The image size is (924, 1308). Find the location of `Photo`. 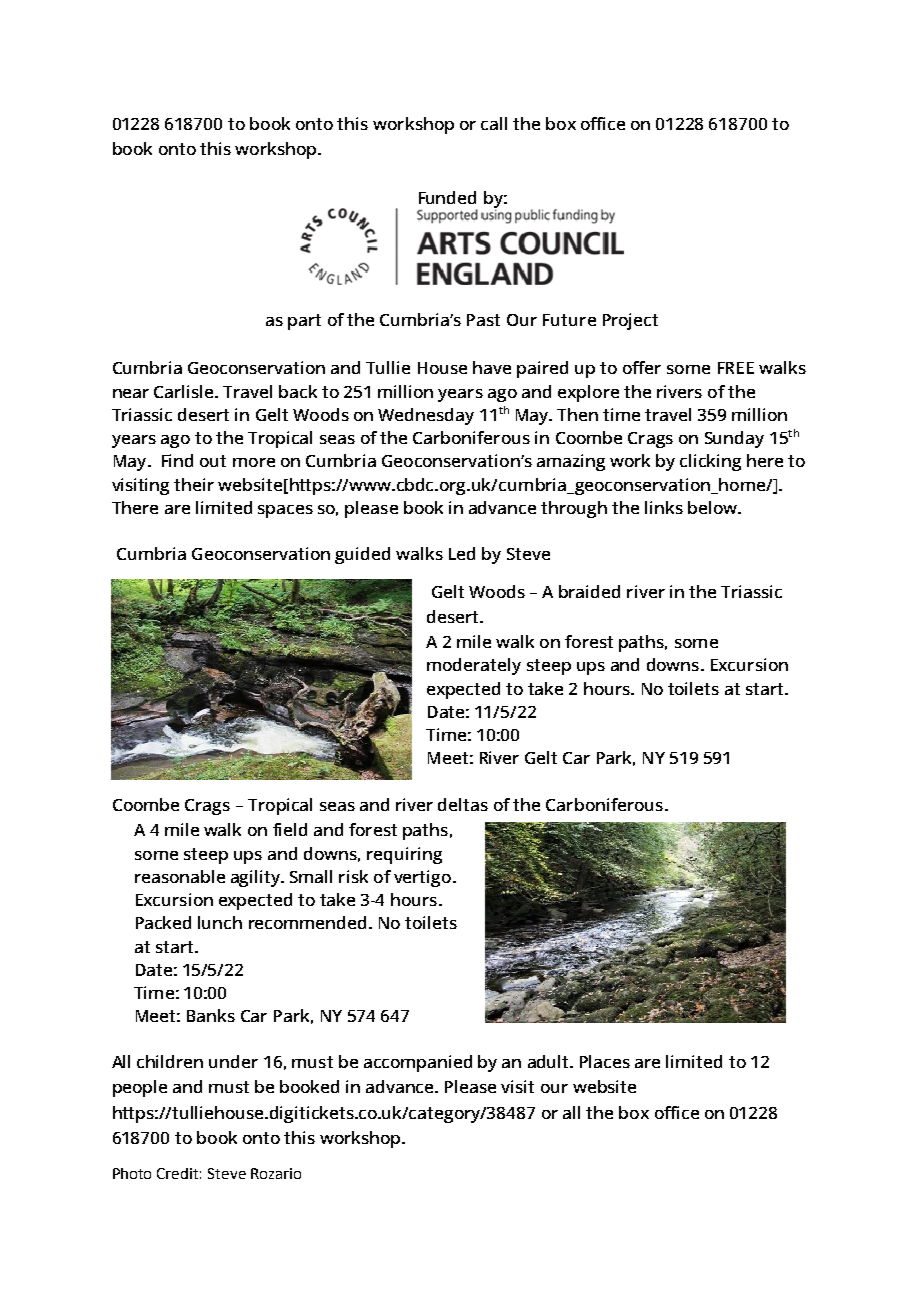

Photo is located at coordinates (132, 1173).
